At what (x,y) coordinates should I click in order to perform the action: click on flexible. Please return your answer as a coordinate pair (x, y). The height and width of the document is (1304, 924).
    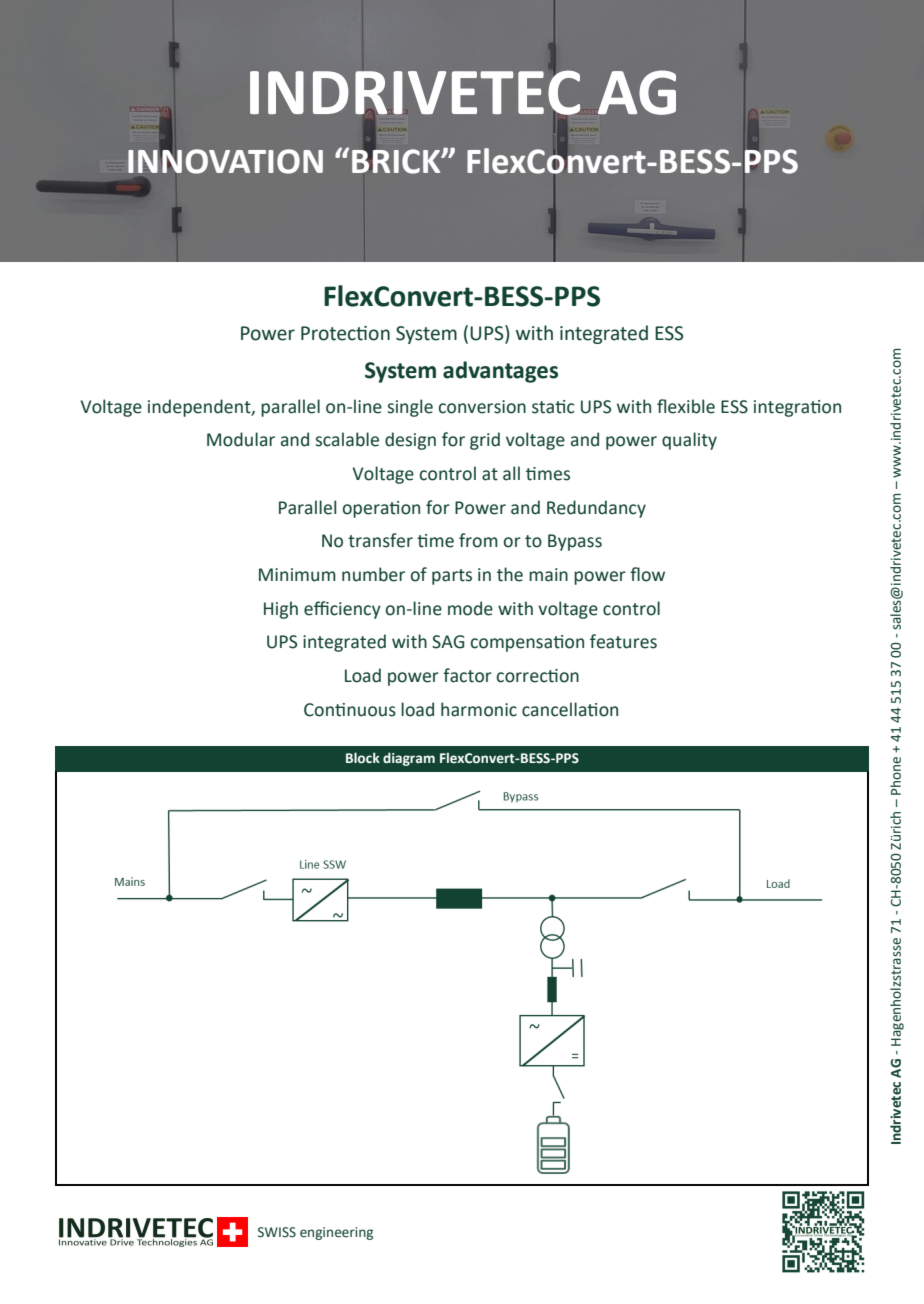
    Looking at the image, I should click on (686, 406).
